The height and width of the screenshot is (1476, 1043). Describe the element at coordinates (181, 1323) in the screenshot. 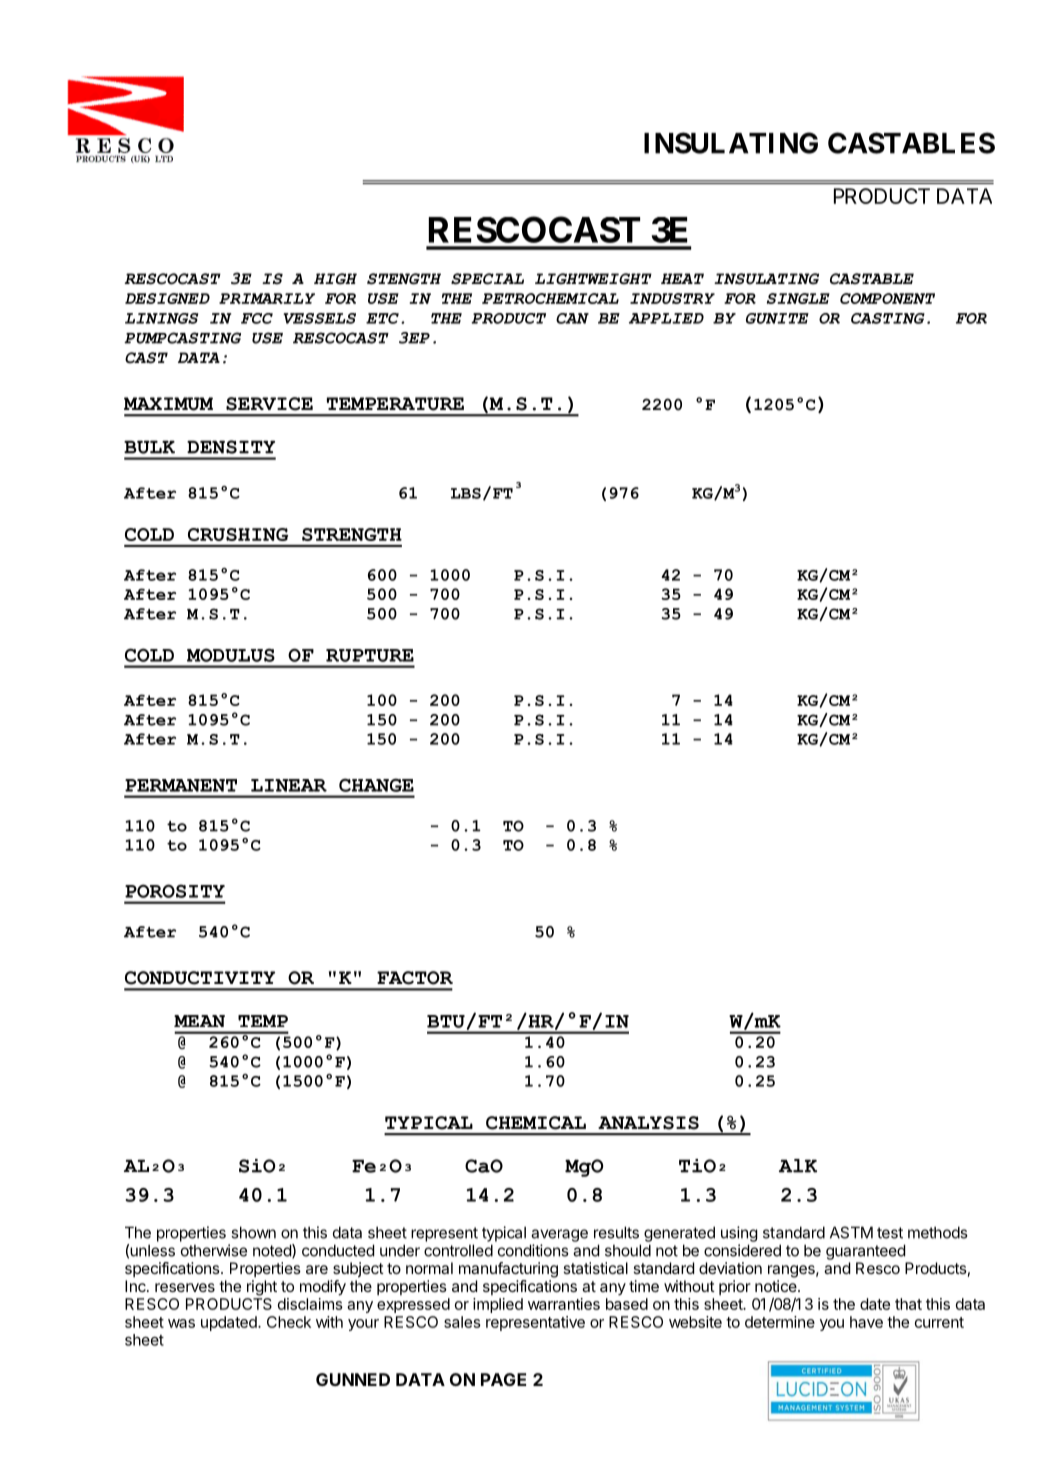

I see `was` at that location.
